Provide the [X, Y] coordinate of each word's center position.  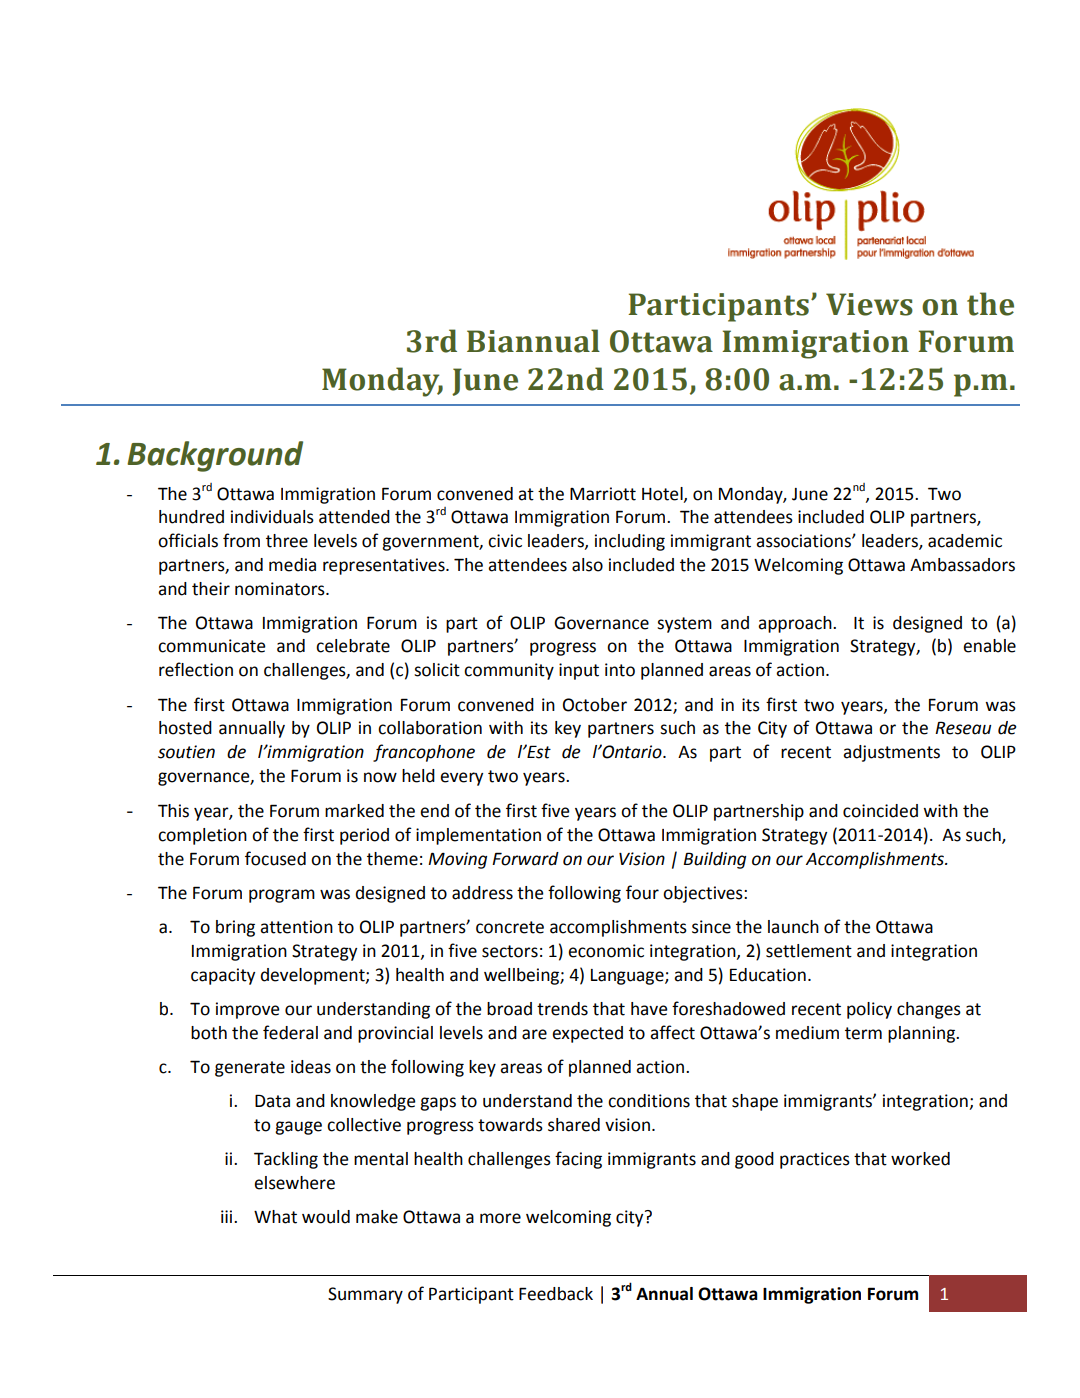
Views [869, 304]
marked [354, 811]
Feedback [556, 1294]
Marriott [603, 494]
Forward [525, 859]
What [275, 1217]
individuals [272, 517]
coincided [880, 811]
